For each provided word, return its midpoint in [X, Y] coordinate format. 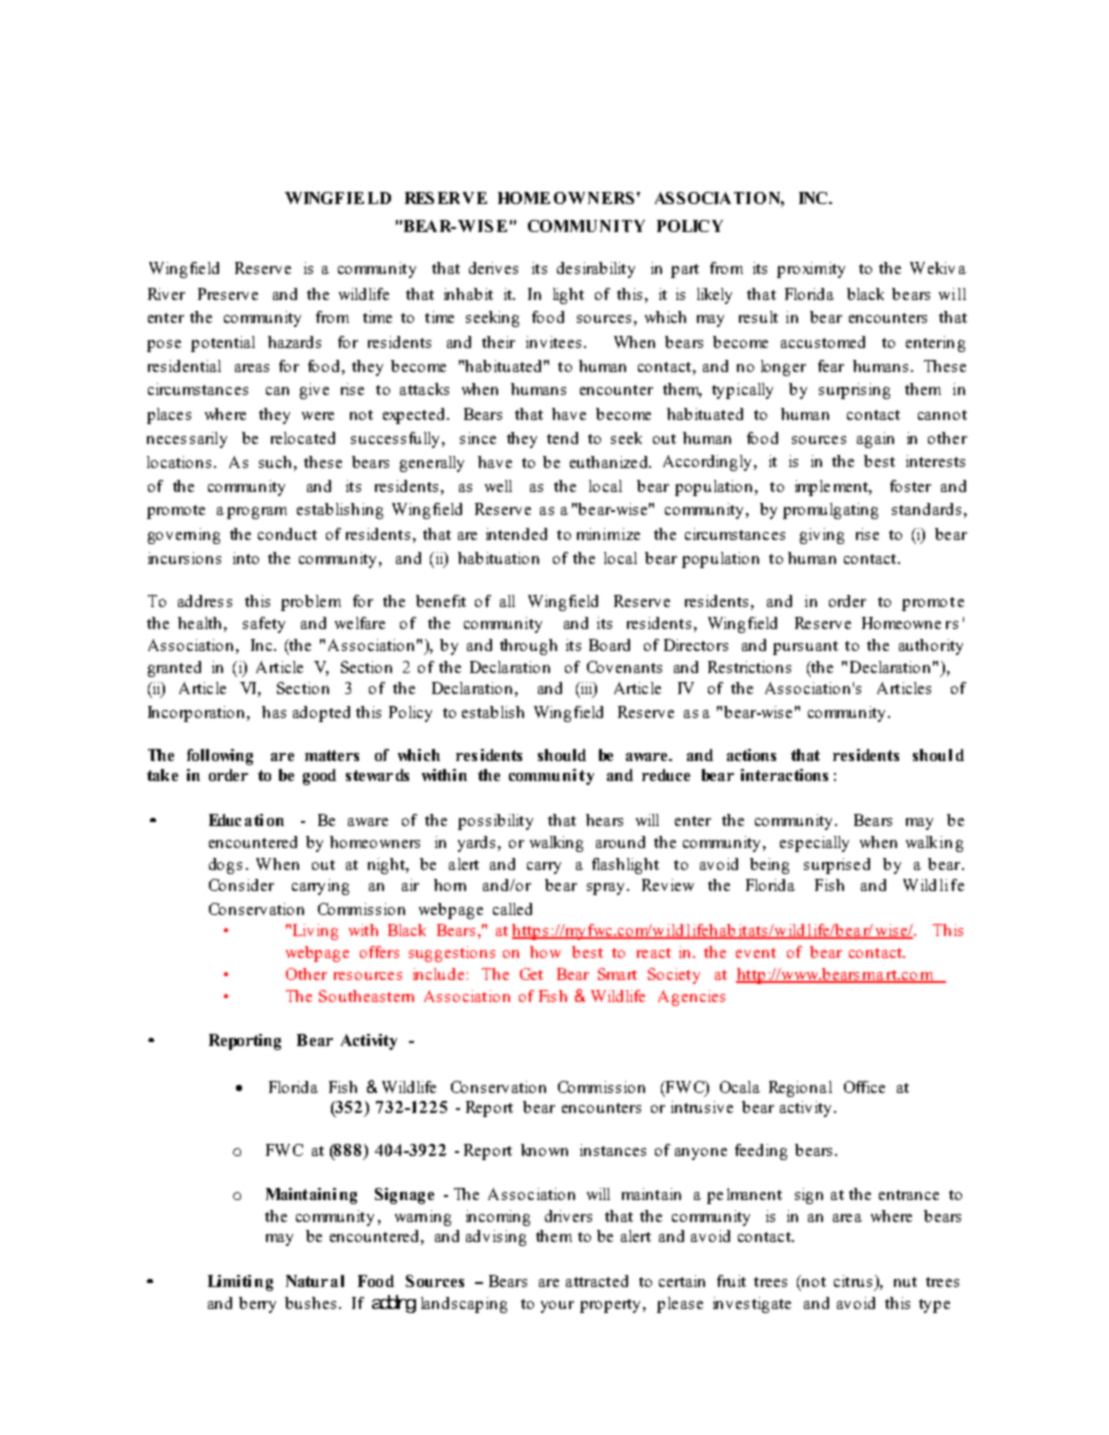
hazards [294, 342]
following [220, 757]
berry [257, 1305]
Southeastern [366, 996]
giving [822, 536]
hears [604, 820]
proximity [811, 270]
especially [814, 844]
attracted [597, 1281]
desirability [596, 270]
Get [531, 974]
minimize [608, 534]
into [246, 558]
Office [864, 1087]
